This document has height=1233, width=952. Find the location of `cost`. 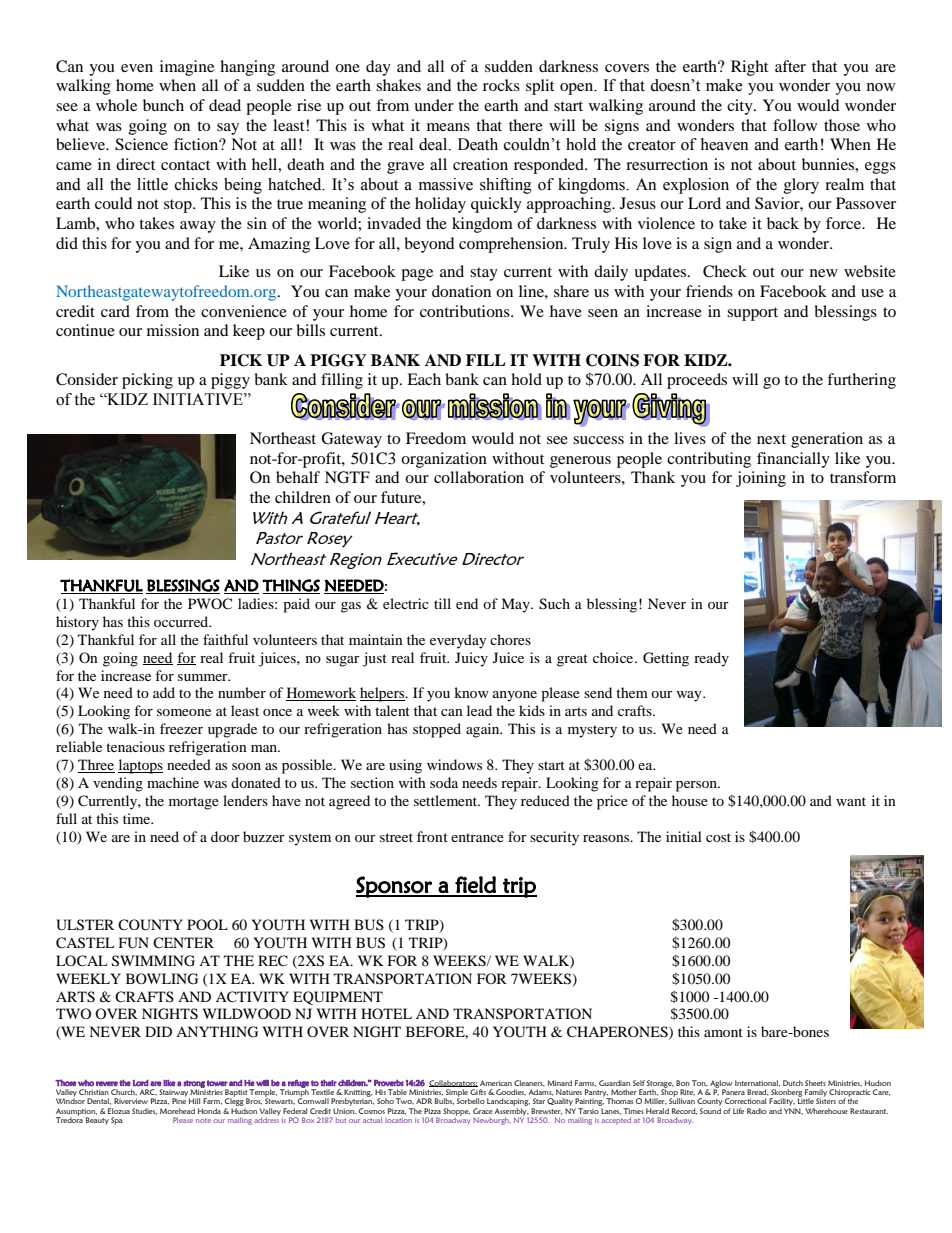

cost is located at coordinates (718, 837).
